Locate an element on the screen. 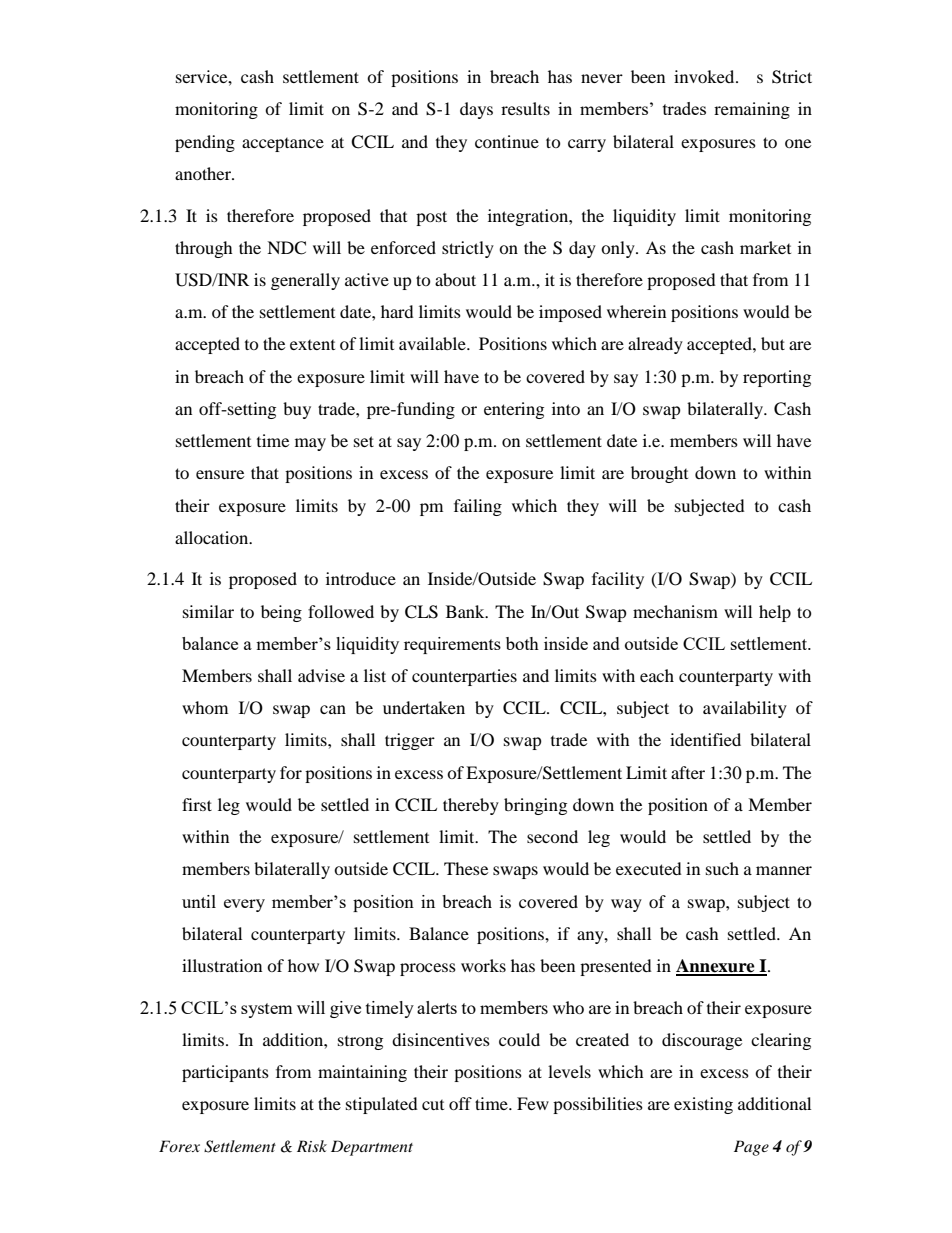  These is located at coordinates (466, 868).
